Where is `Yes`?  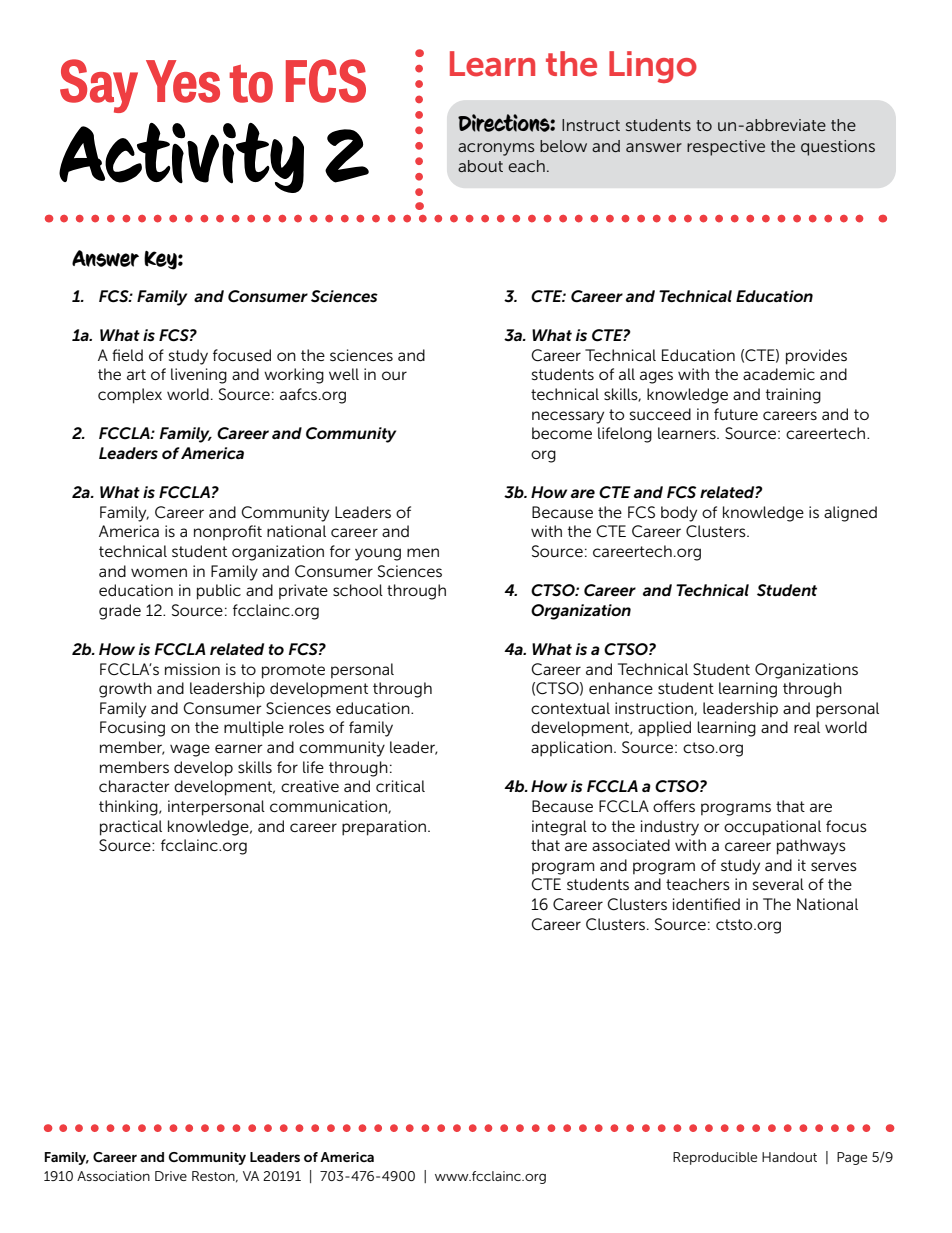
Yes is located at coordinates (183, 81).
